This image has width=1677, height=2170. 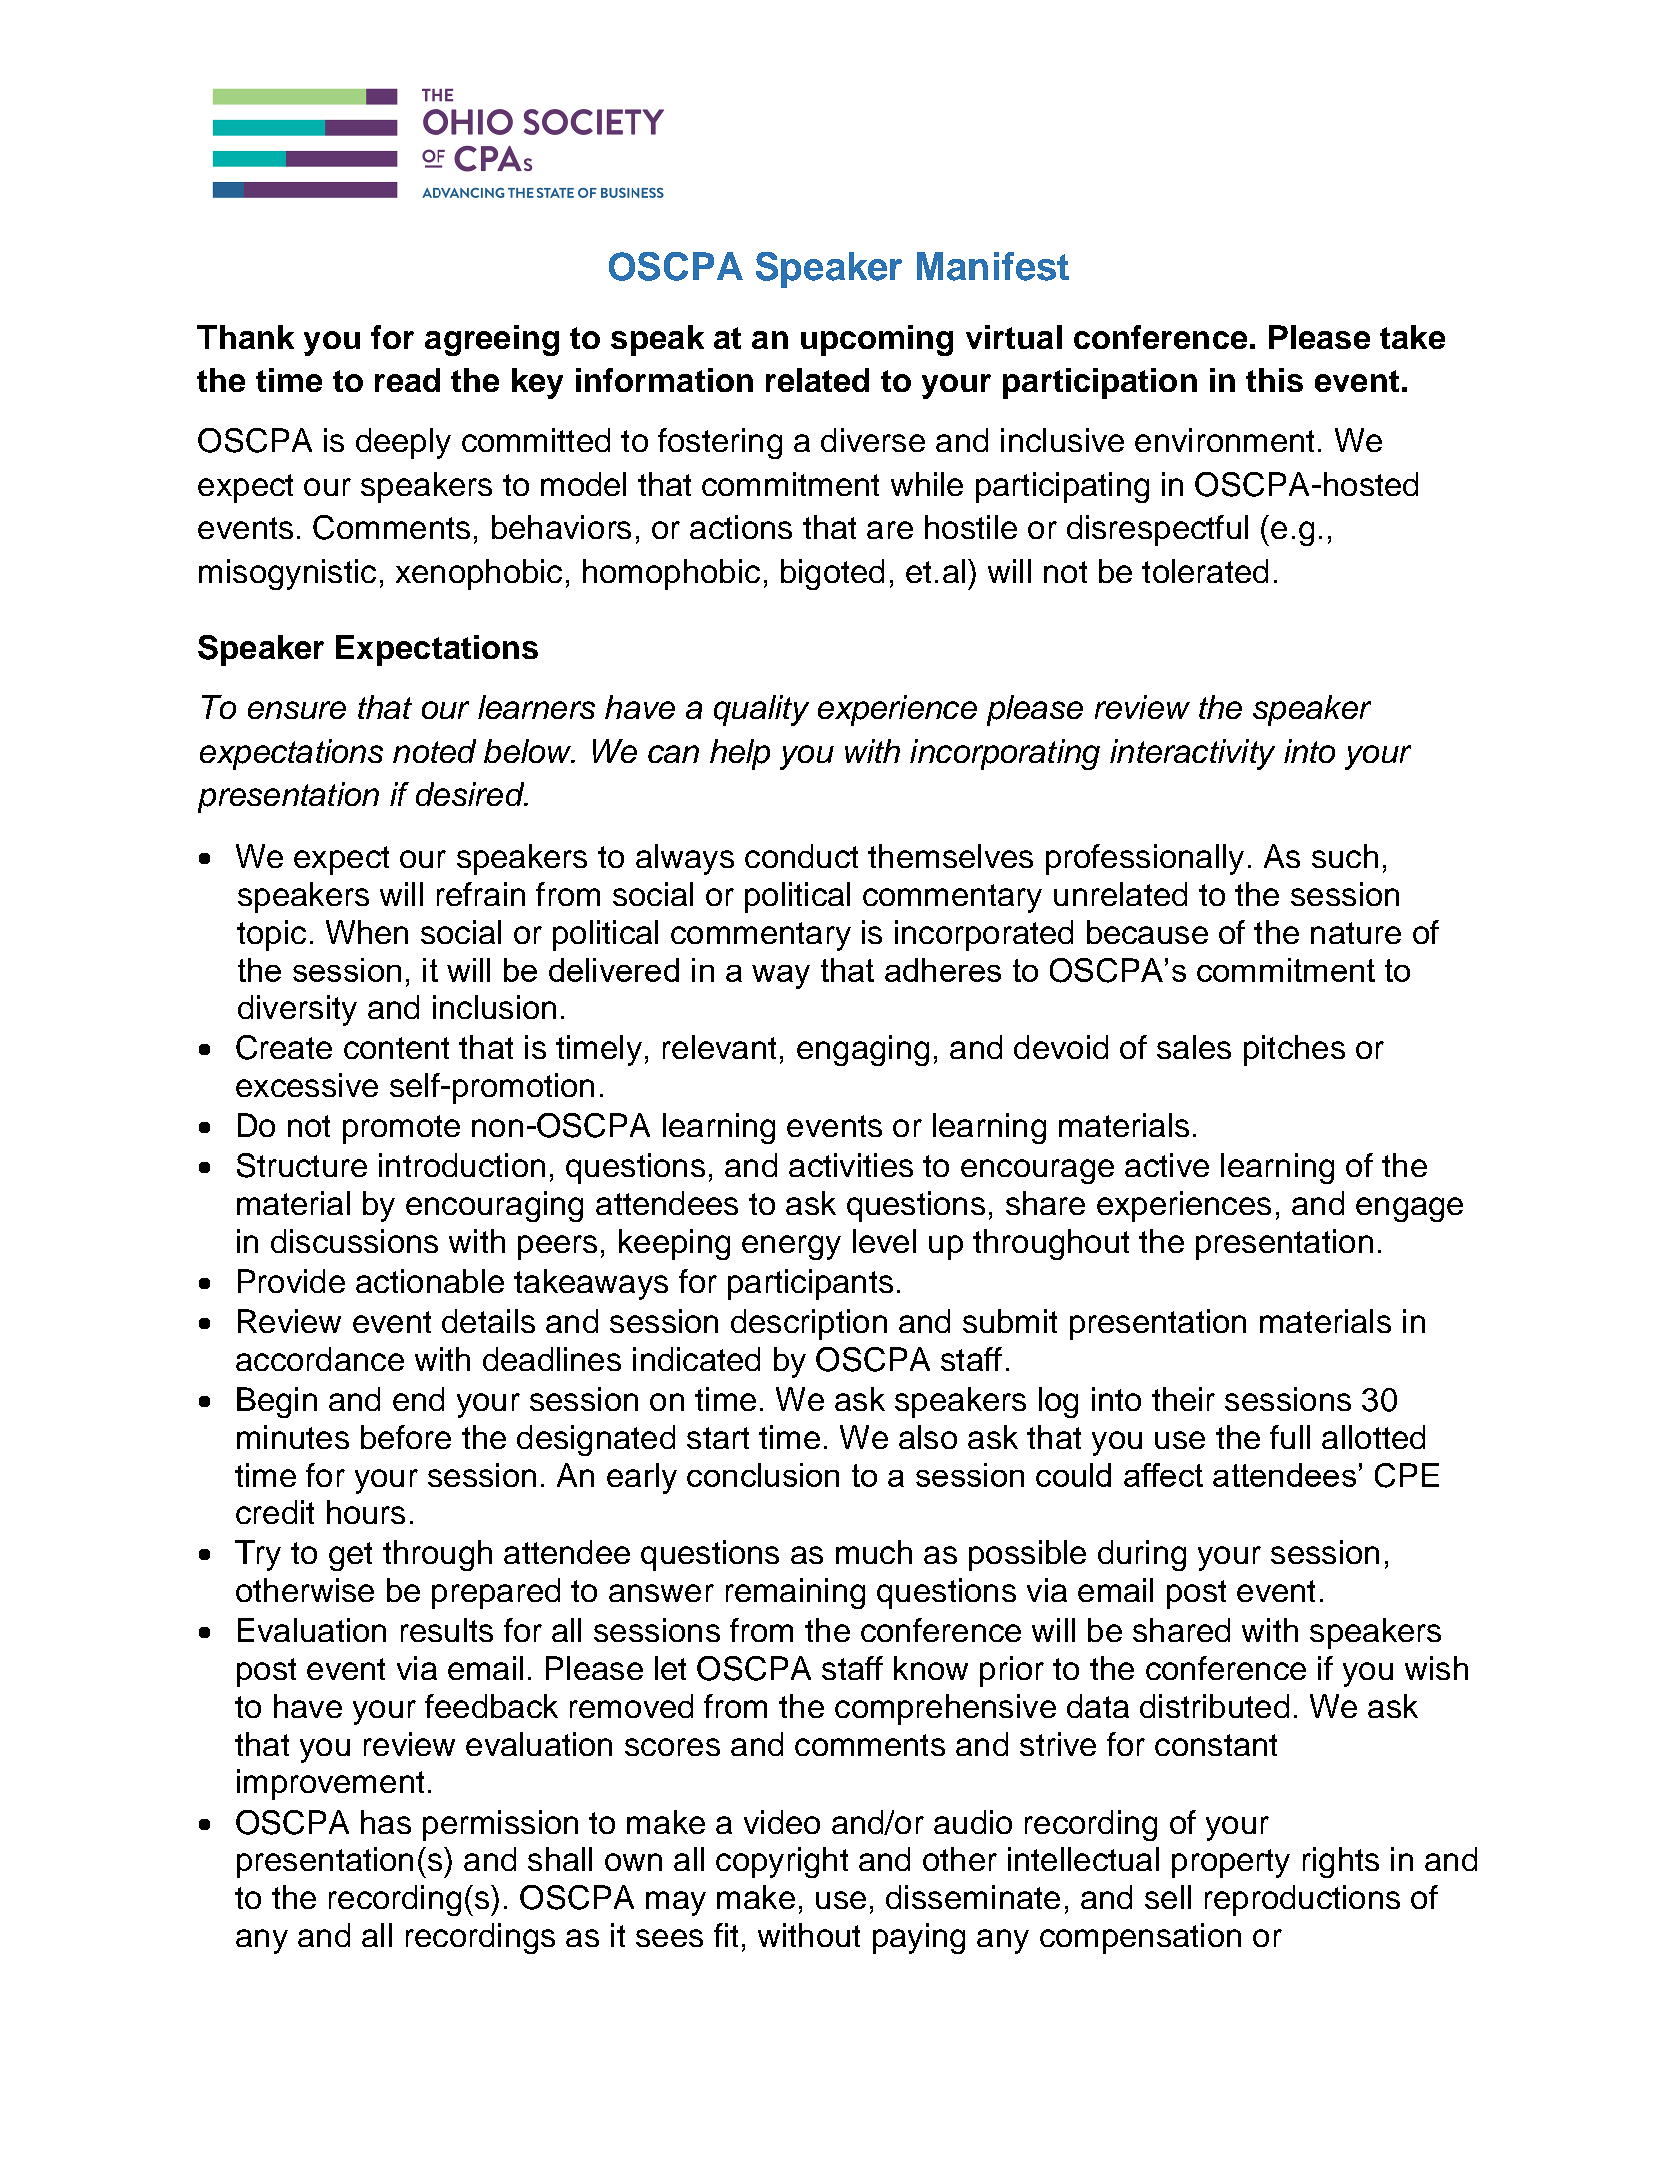 I want to click on read, so click(x=407, y=380).
